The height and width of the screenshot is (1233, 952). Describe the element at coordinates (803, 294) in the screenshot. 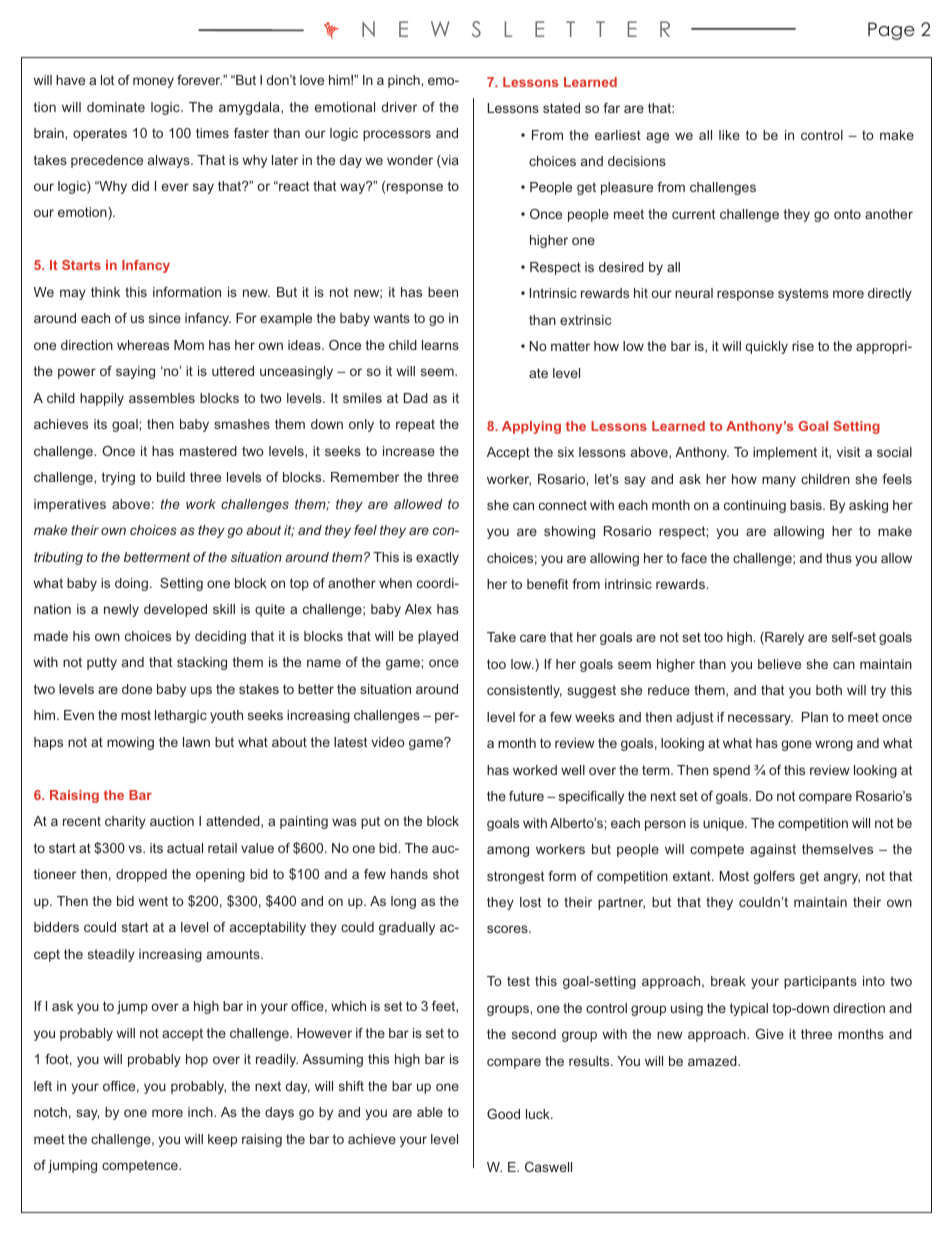

I see `systems` at that location.
